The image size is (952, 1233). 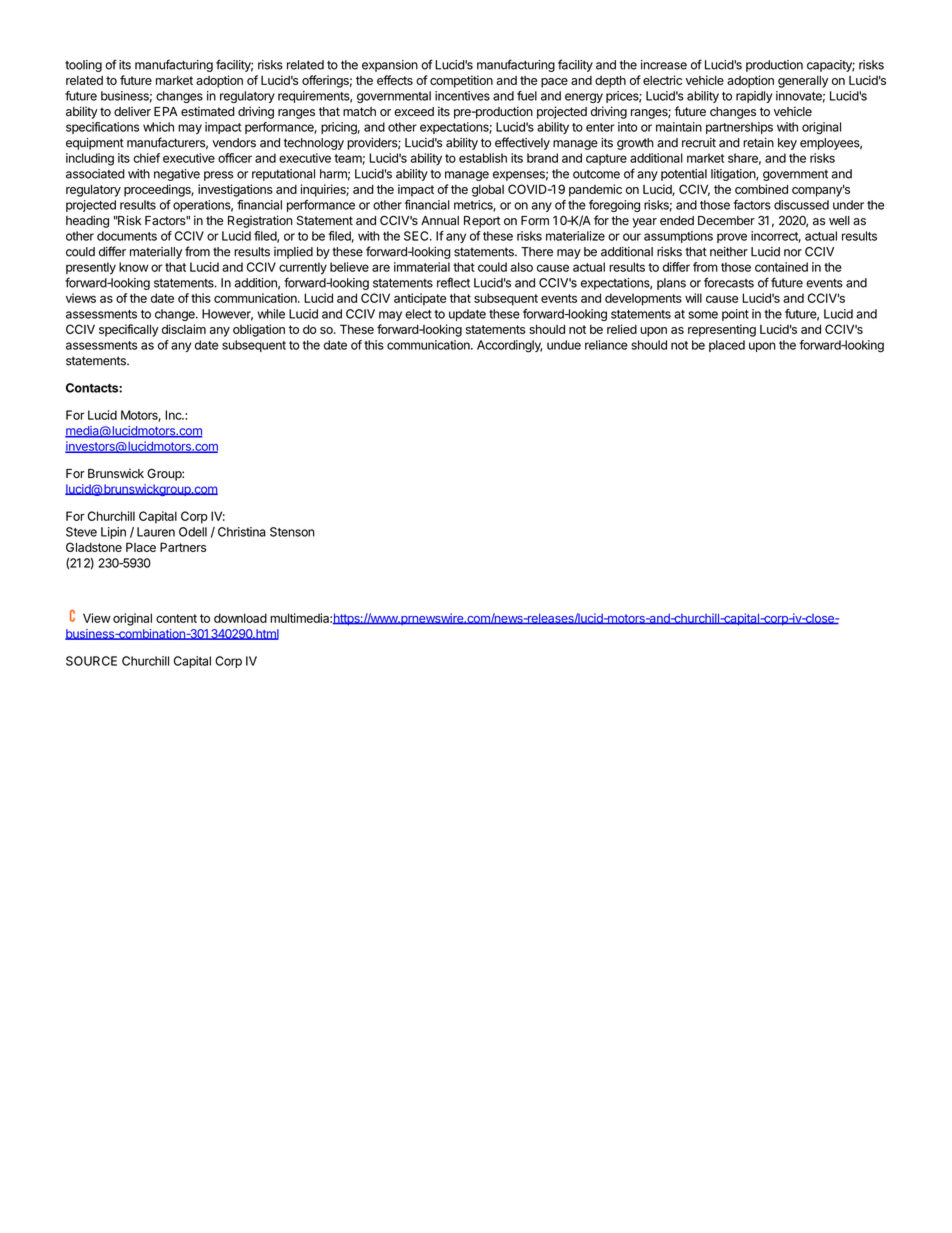 What do you see at coordinates (242, 532) in the document?
I see `Christina` at bounding box center [242, 532].
